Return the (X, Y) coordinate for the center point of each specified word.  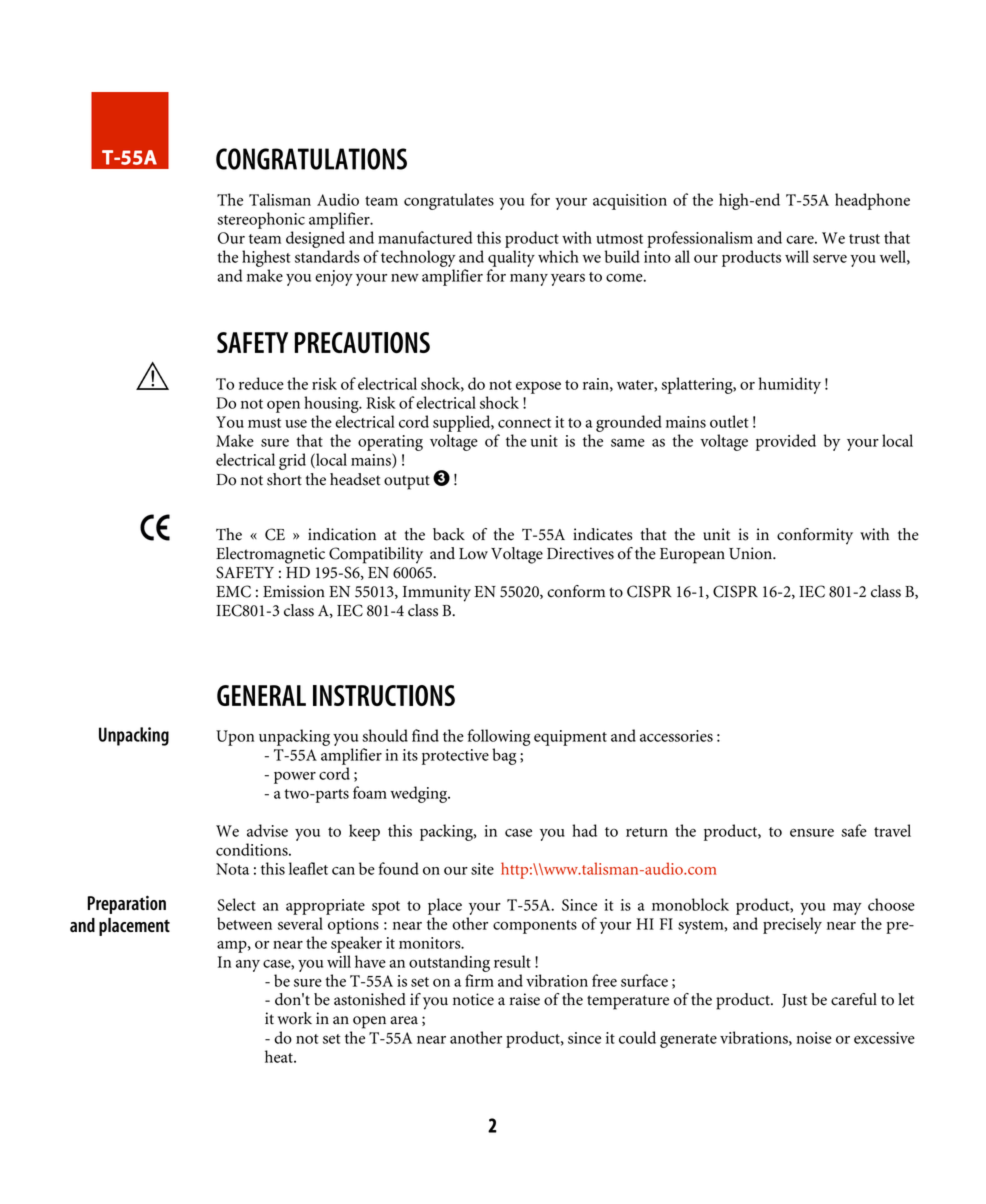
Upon (235, 738)
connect (524, 423)
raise (524, 999)
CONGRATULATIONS (311, 159)
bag (504, 756)
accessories (676, 736)
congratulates (449, 201)
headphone (872, 201)
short (284, 479)
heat (280, 1056)
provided (786, 442)
